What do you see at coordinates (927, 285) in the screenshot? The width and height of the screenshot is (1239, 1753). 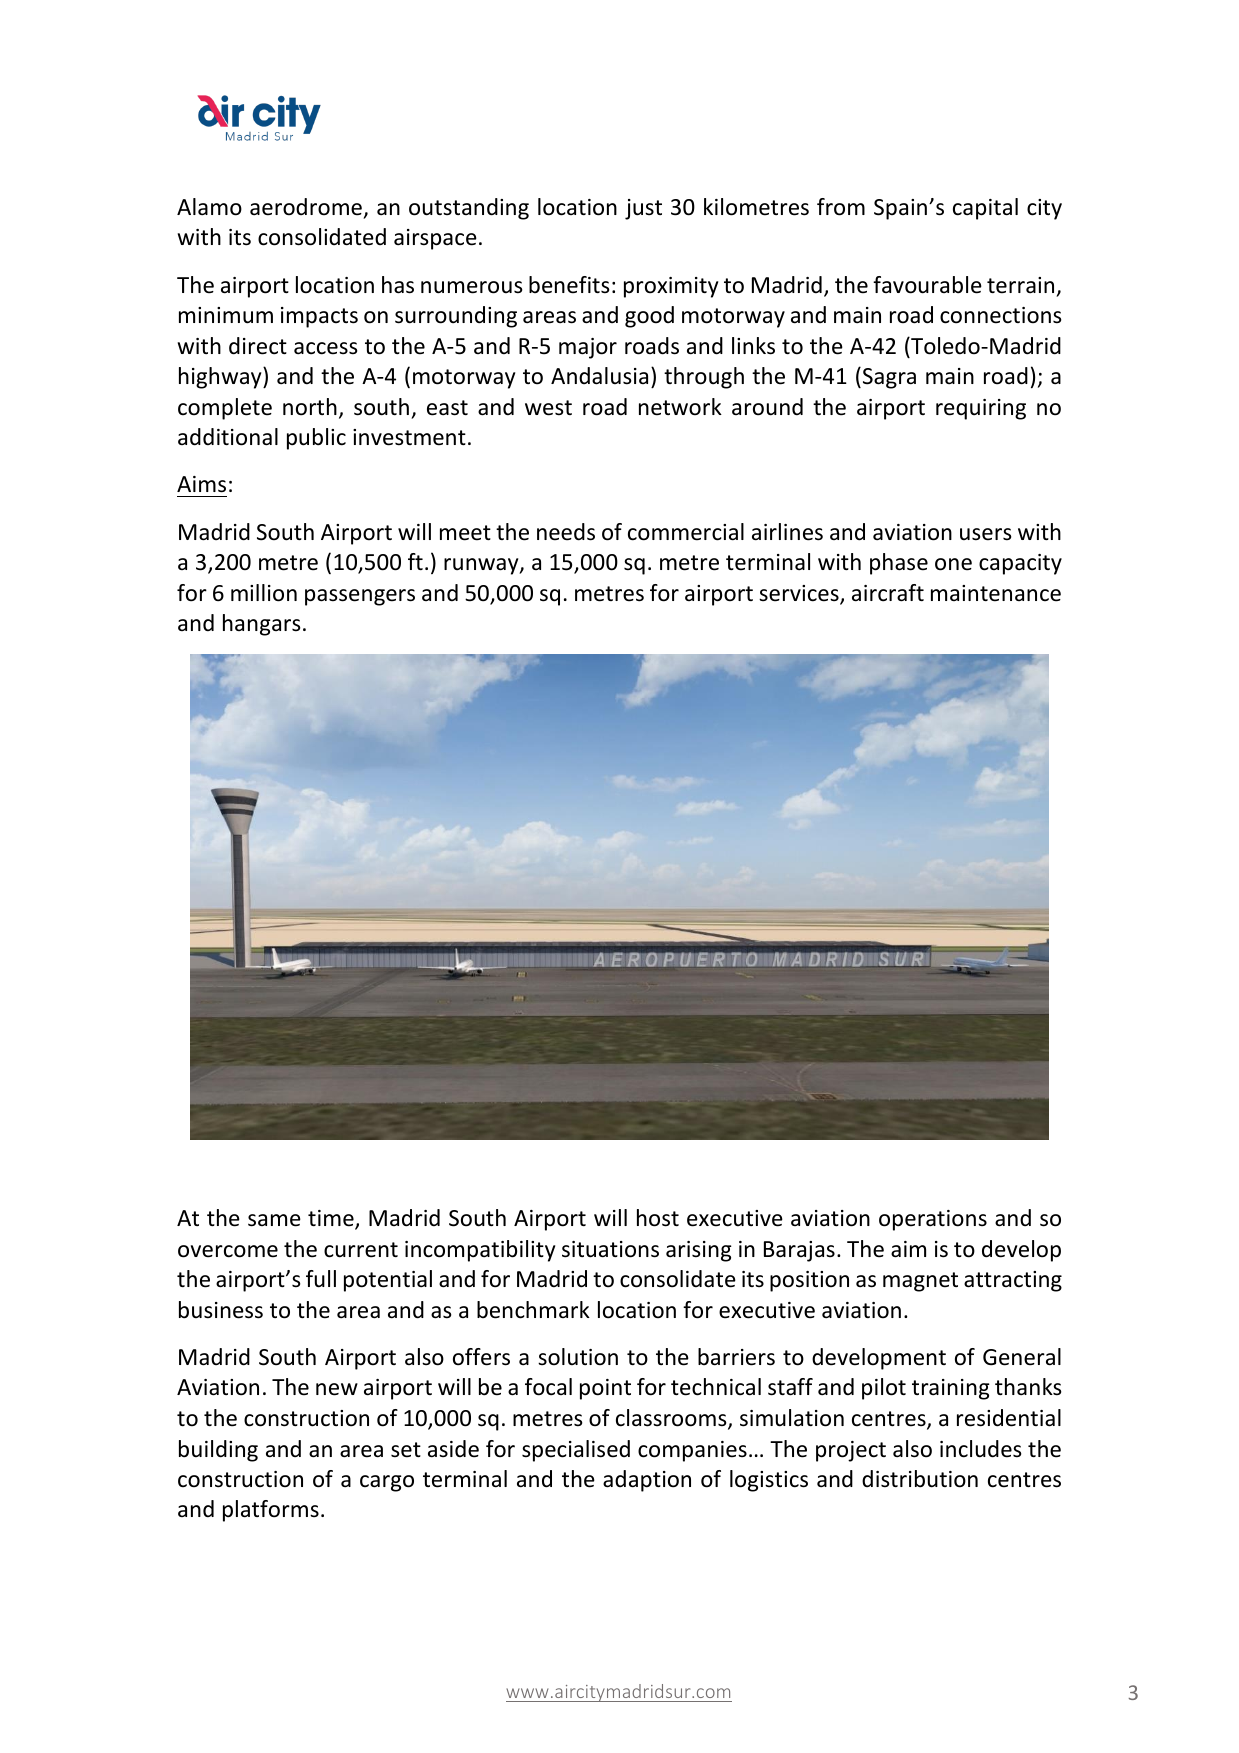 I see `favourable` at bounding box center [927, 285].
